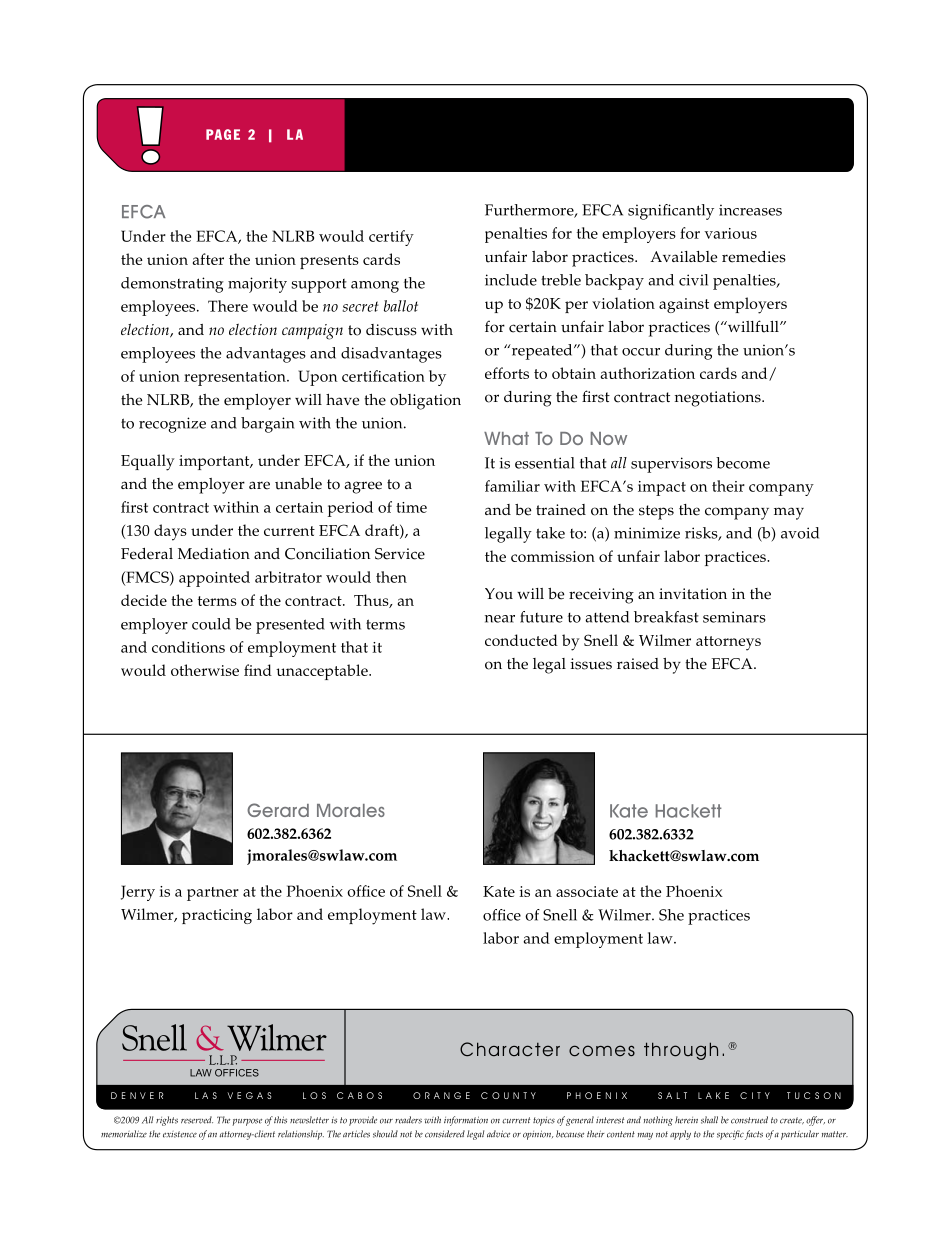 Image resolution: width=952 pixels, height=1233 pixels. What do you see at coordinates (511, 280) in the image?
I see `include` at bounding box center [511, 280].
